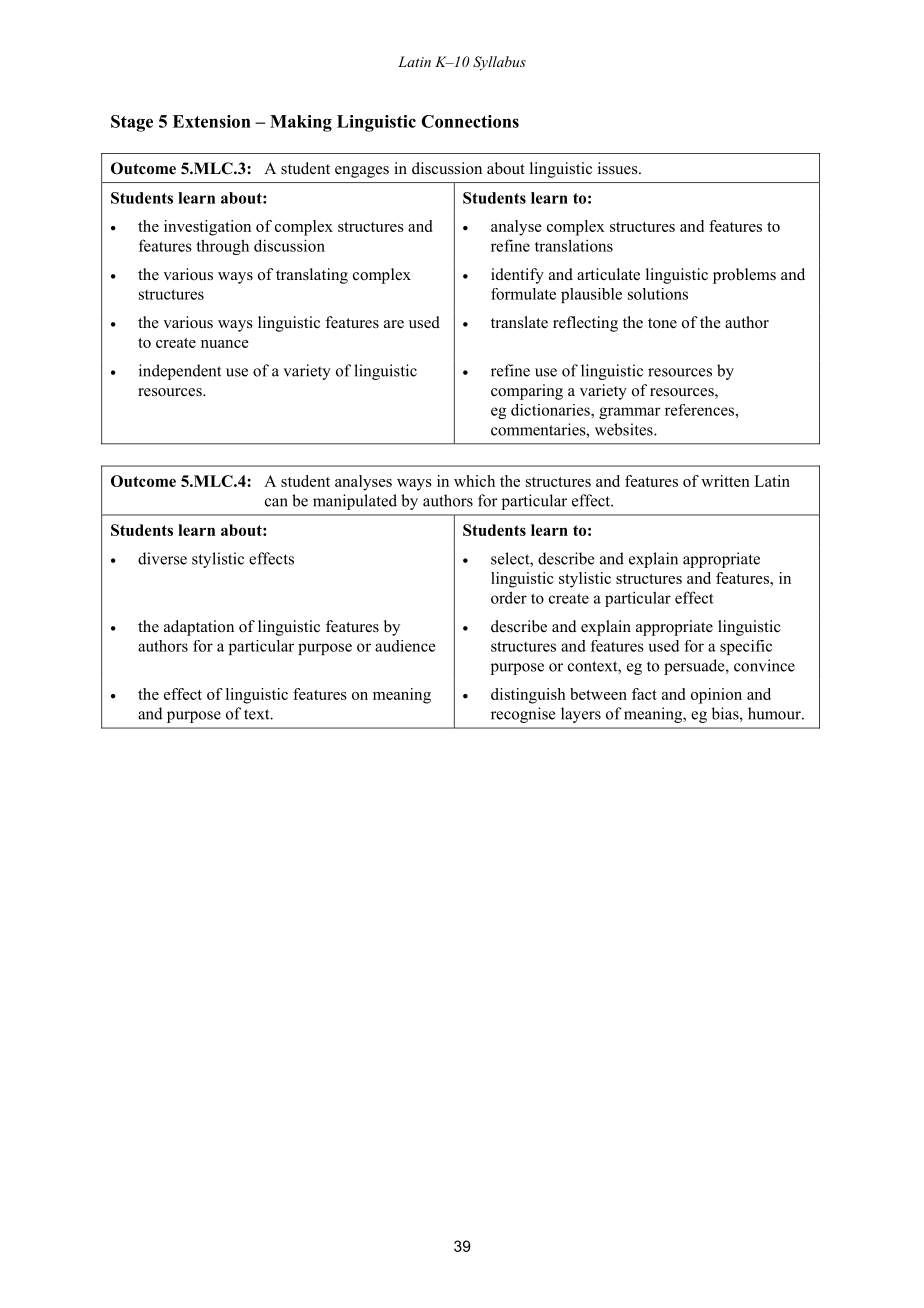 The image size is (924, 1308). Describe the element at coordinates (499, 63) in the page. I see `Syllabus` at that location.
